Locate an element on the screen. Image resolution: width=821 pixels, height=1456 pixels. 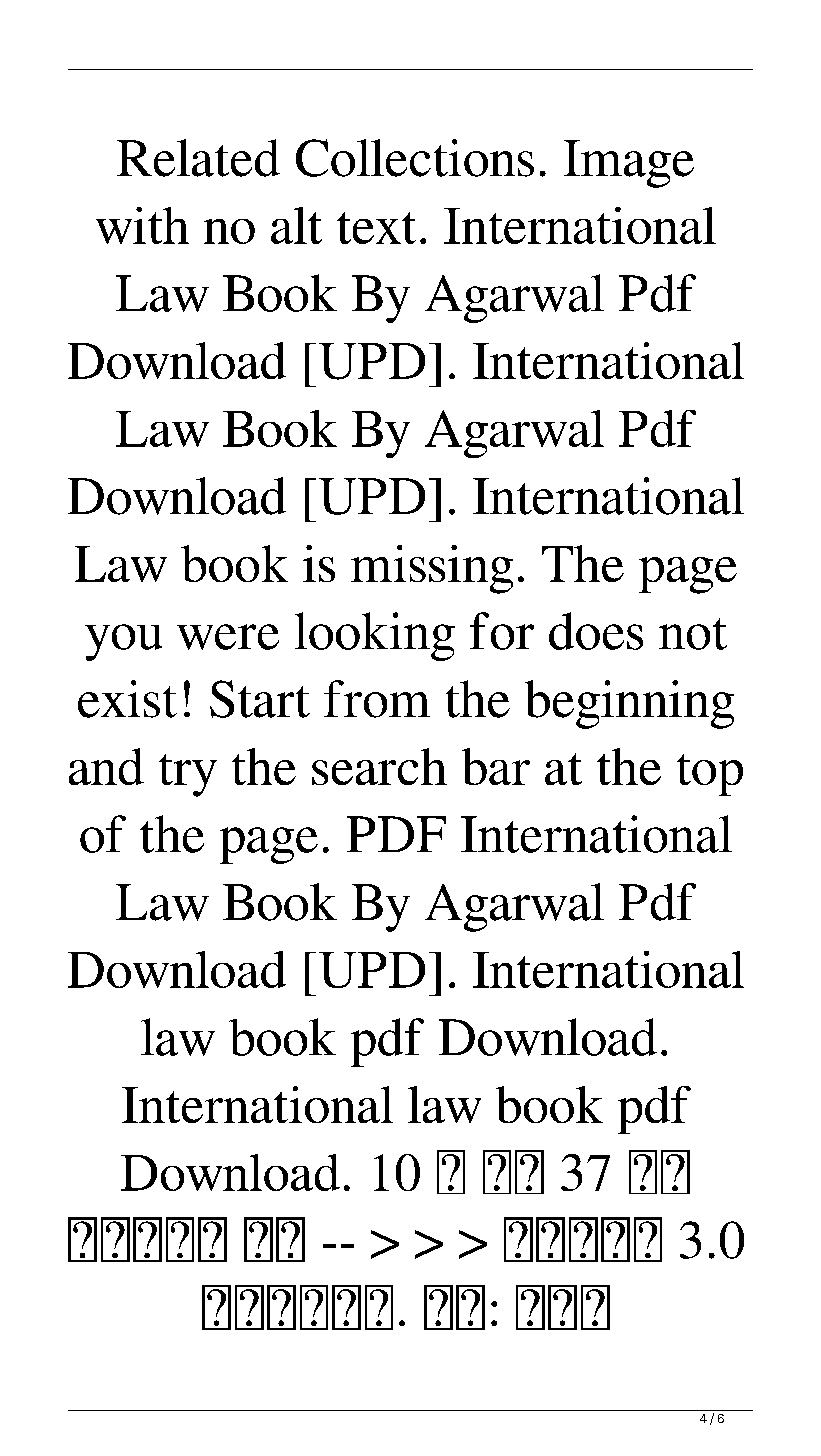
Image is located at coordinates (629, 164).
